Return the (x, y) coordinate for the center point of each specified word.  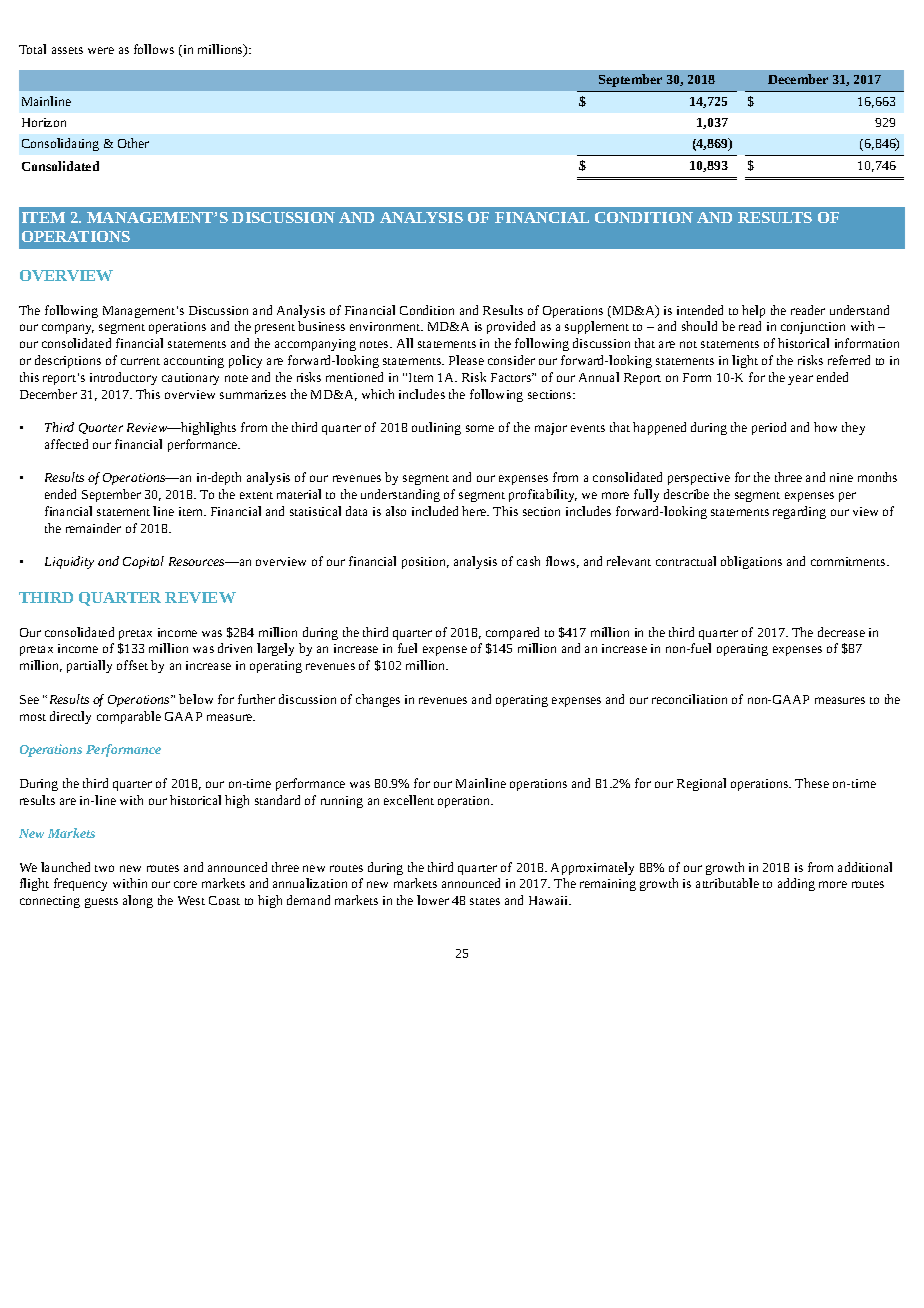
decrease (841, 632)
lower (433, 900)
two (104, 868)
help (753, 311)
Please (466, 360)
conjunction (813, 328)
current (140, 361)
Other (133, 143)
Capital (143, 562)
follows (154, 49)
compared (512, 633)
